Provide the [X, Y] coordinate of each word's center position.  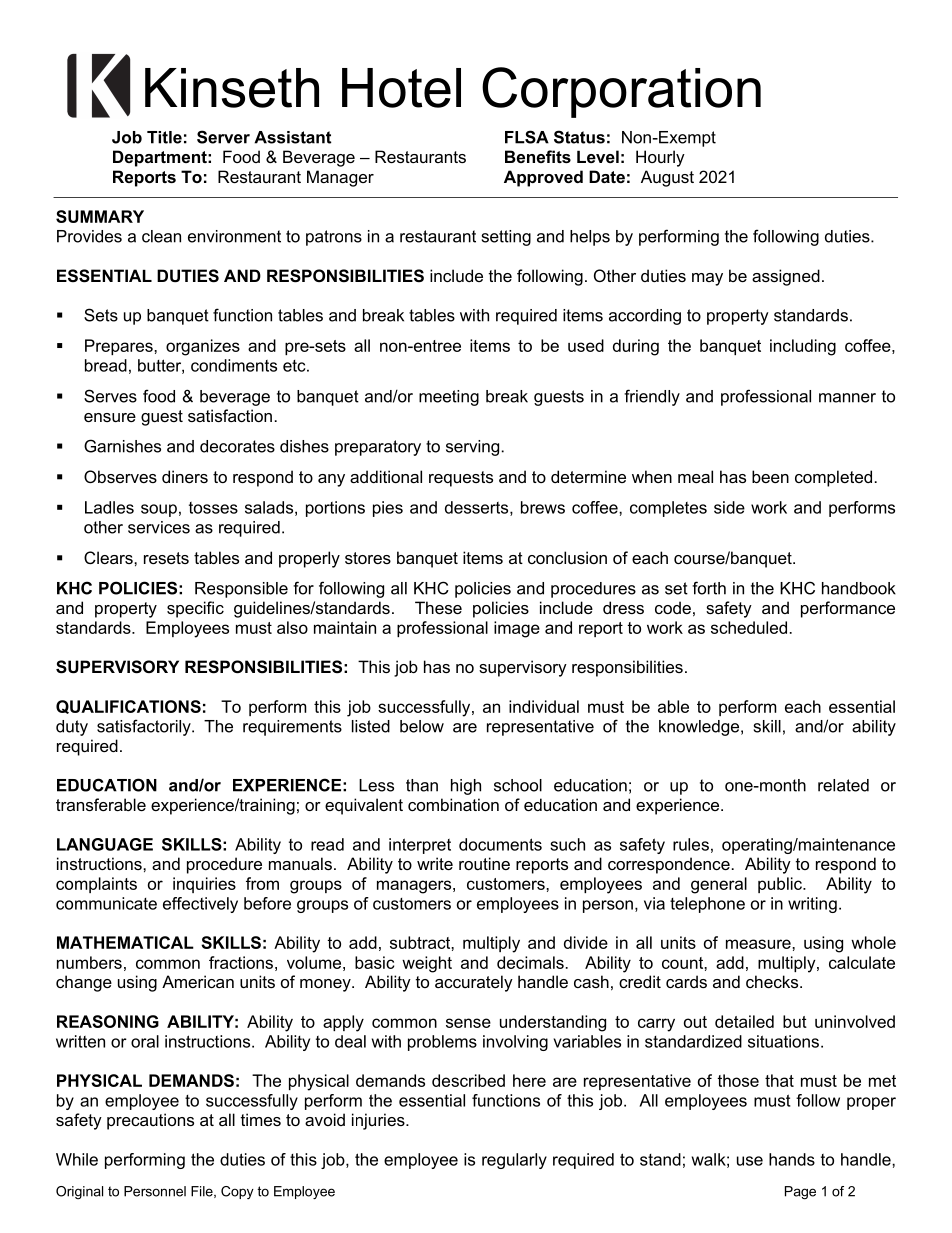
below [422, 726]
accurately [474, 983]
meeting [449, 398]
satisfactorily [145, 727]
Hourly [660, 158]
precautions [150, 1121]
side [729, 507]
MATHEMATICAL [125, 942]
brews [543, 507]
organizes [203, 347]
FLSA [527, 137]
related [843, 785]
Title [164, 137]
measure [759, 944]
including [803, 347]
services [159, 527]
